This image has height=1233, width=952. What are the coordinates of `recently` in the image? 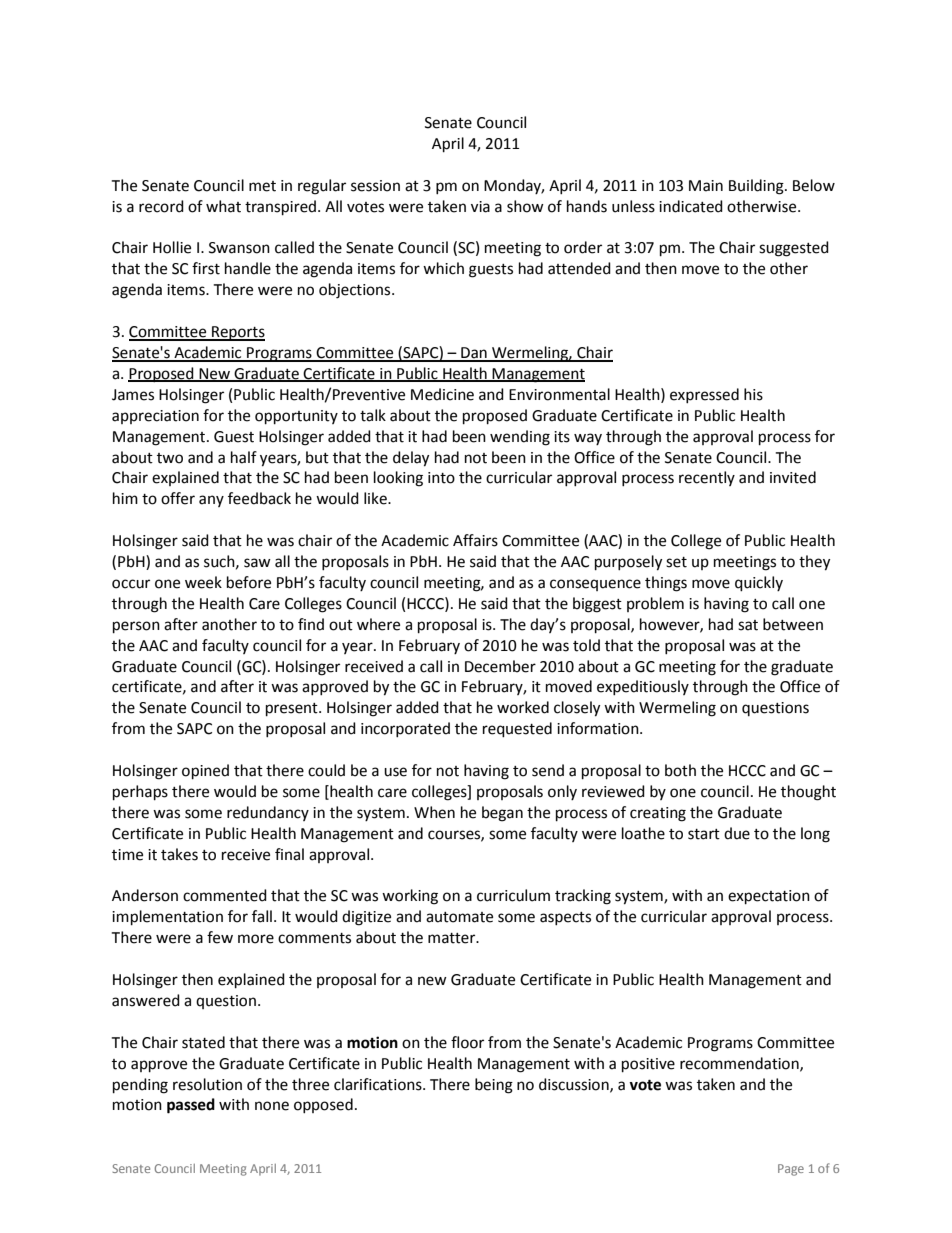 It's located at (707, 478).
